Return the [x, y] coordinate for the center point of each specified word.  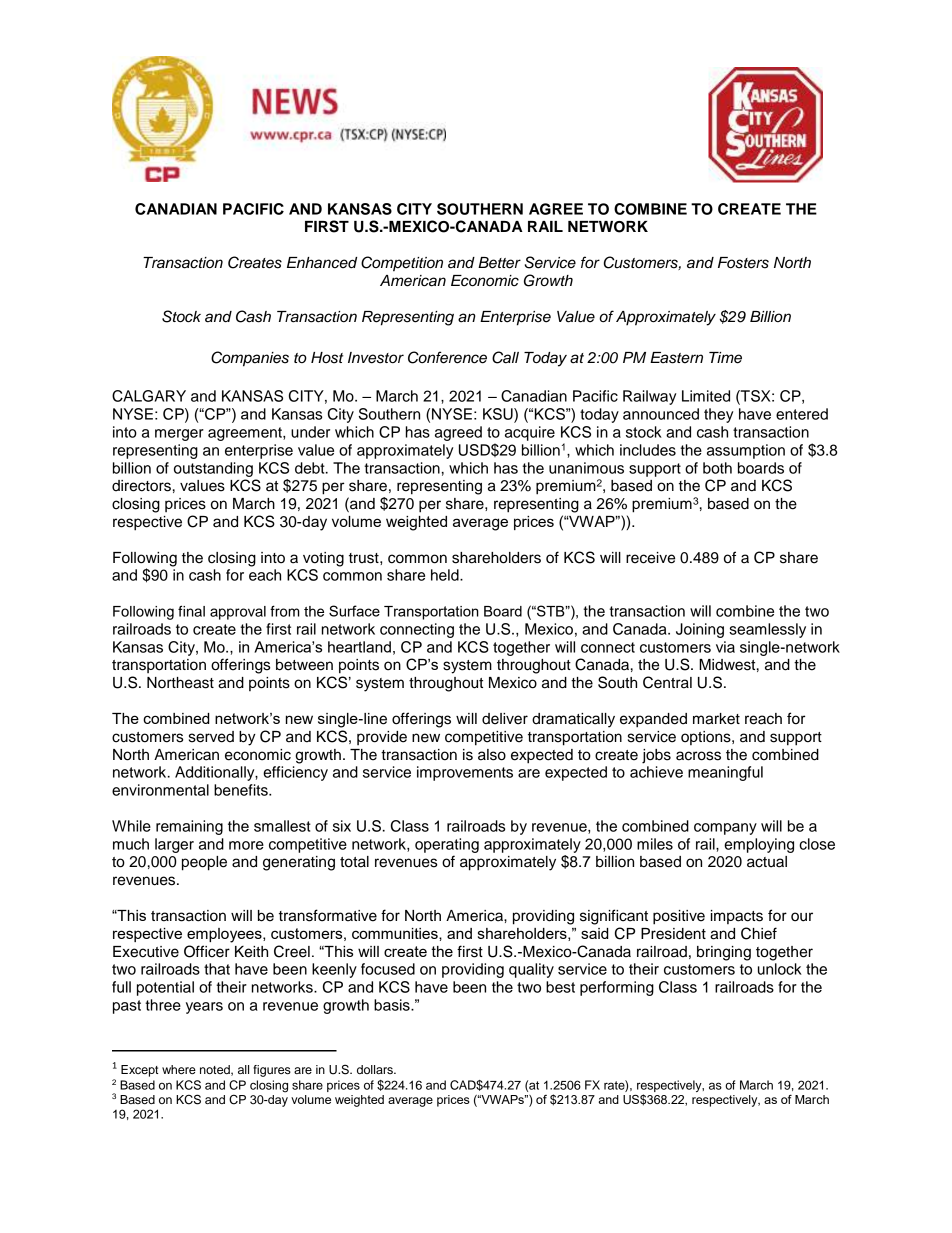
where [179, 1069]
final [191, 611]
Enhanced [322, 263]
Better [499, 263]
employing [759, 845]
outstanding [213, 469]
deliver [505, 719]
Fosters [743, 263]
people [204, 863]
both [717, 468]
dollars [376, 1069]
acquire [530, 433]
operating [447, 845]
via [725, 647]
